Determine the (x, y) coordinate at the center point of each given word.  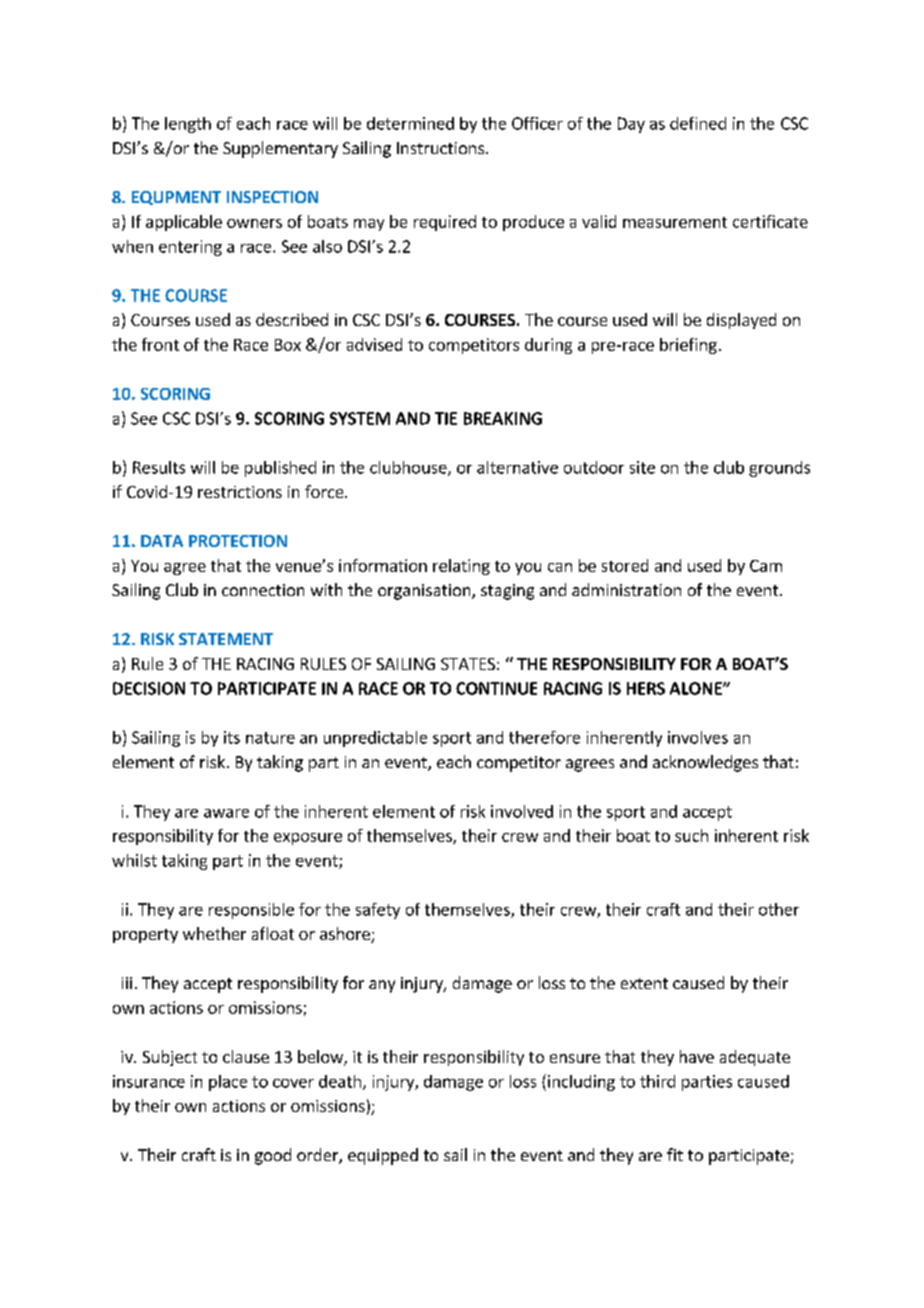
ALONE (697, 688)
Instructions (440, 148)
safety (378, 911)
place (228, 1083)
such (691, 835)
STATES (468, 664)
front (160, 344)
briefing (688, 346)
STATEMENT (226, 639)
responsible (251, 911)
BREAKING (503, 418)
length (188, 125)
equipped (383, 1156)
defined (698, 123)
